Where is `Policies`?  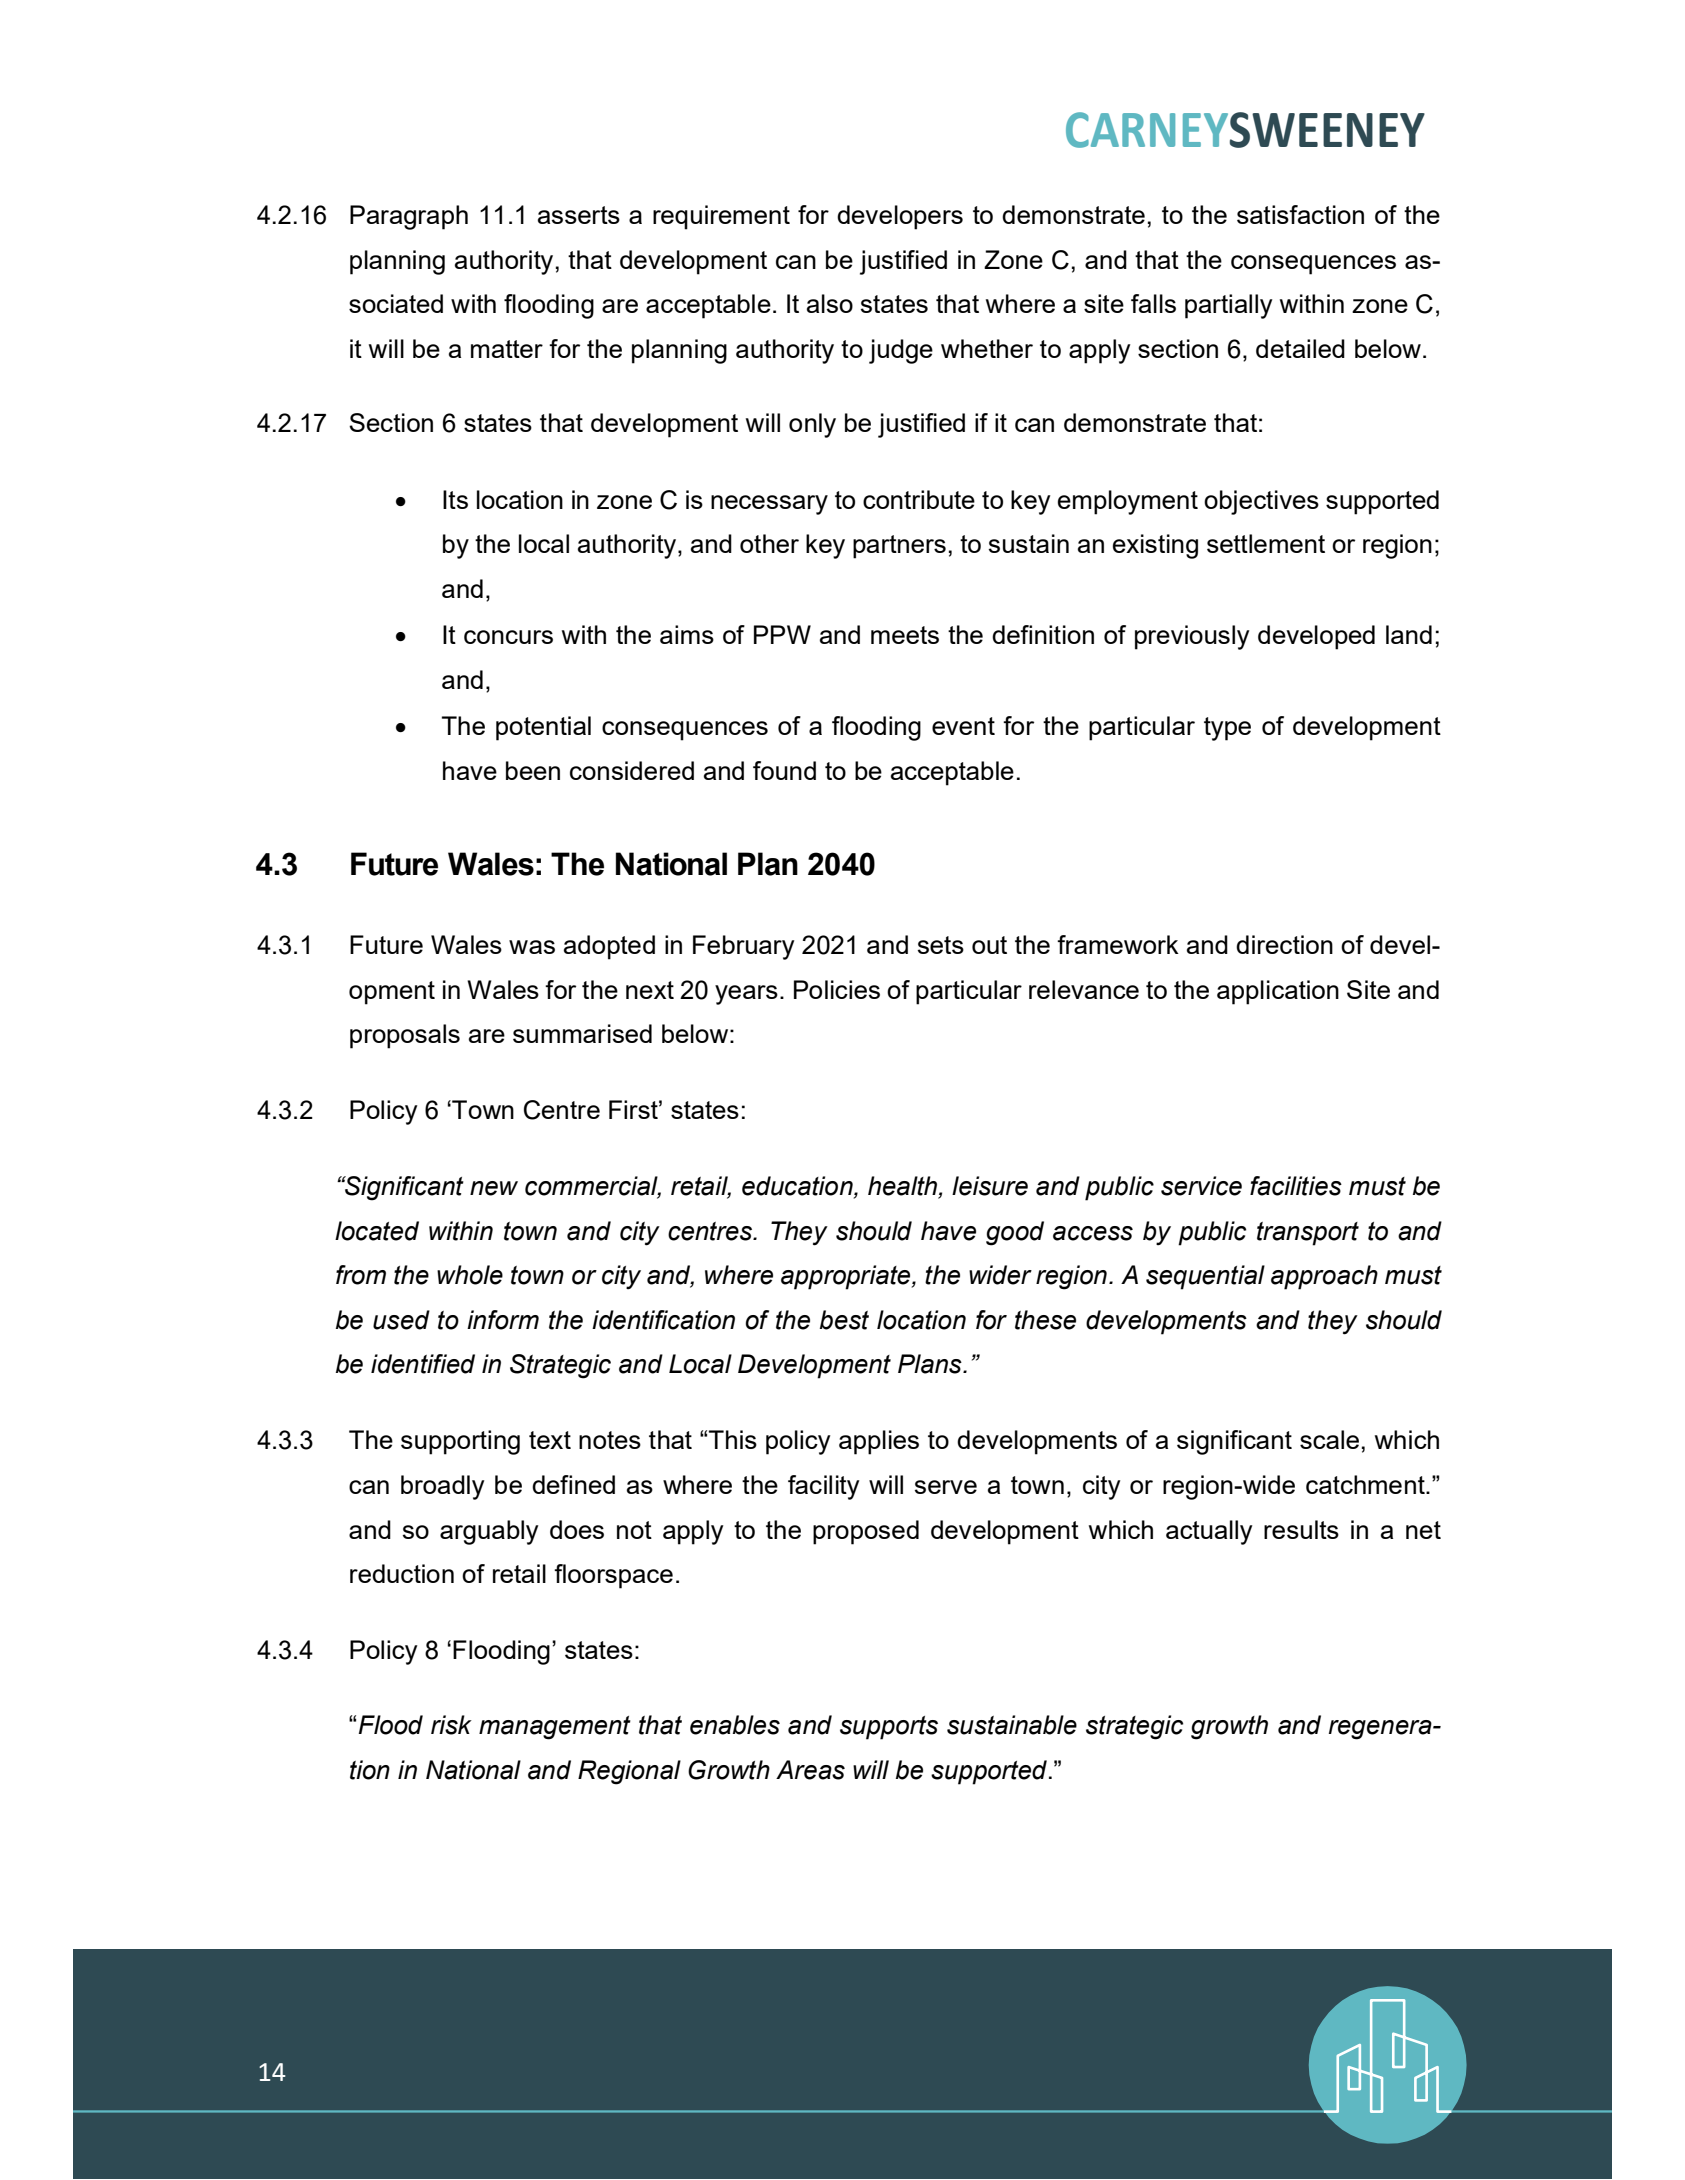 Policies is located at coordinates (837, 989).
